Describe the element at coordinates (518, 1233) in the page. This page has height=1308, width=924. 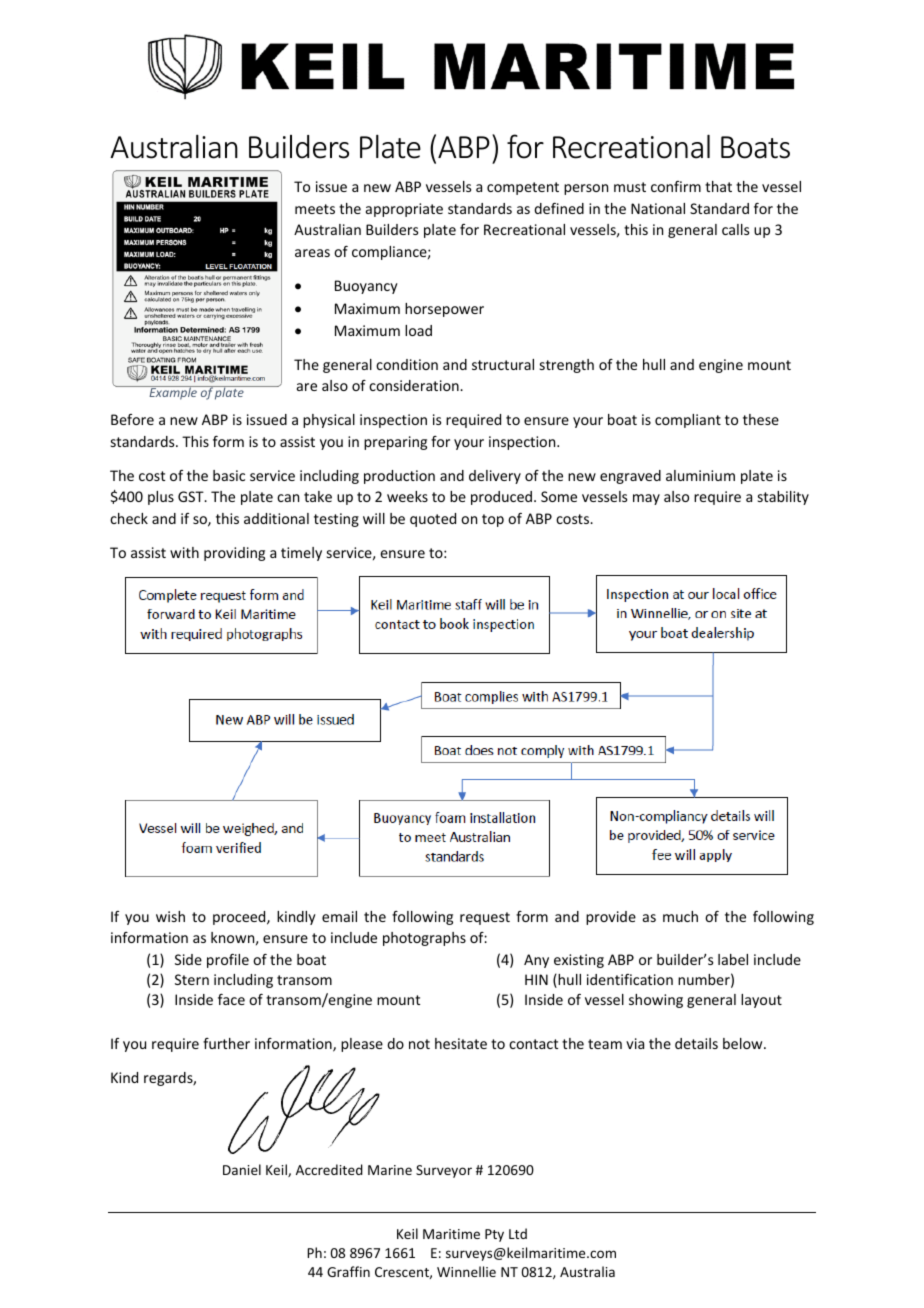
I see `Ltd` at that location.
